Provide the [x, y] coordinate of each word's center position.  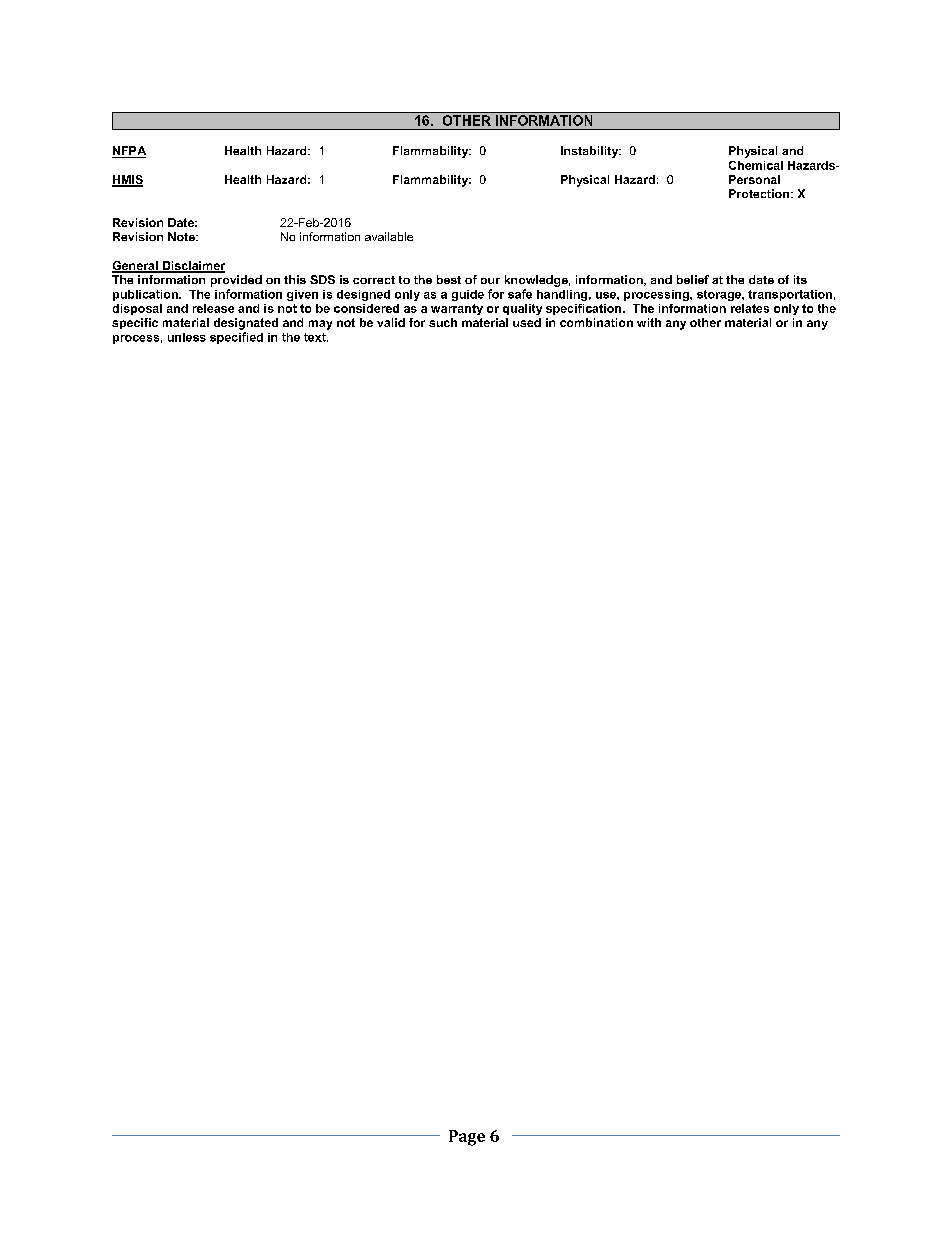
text [316, 337]
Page [467, 1138]
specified [236, 338]
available [389, 236]
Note [182, 236]
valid [391, 322]
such [443, 322]
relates [750, 308]
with [649, 322]
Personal [754, 179]
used [527, 322]
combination [596, 322]
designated [246, 324]
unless [187, 337]
